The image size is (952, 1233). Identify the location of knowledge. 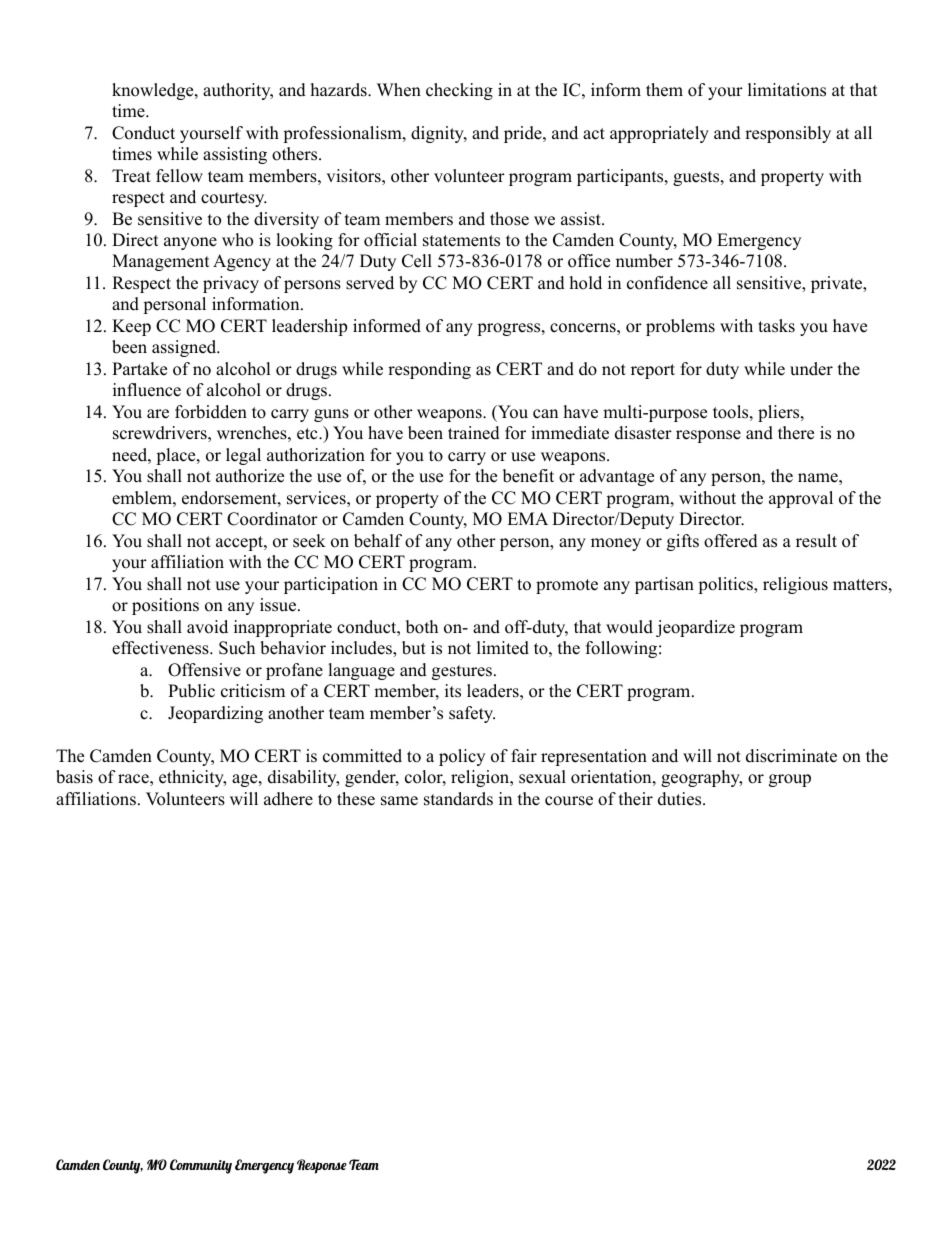
(154, 91).
